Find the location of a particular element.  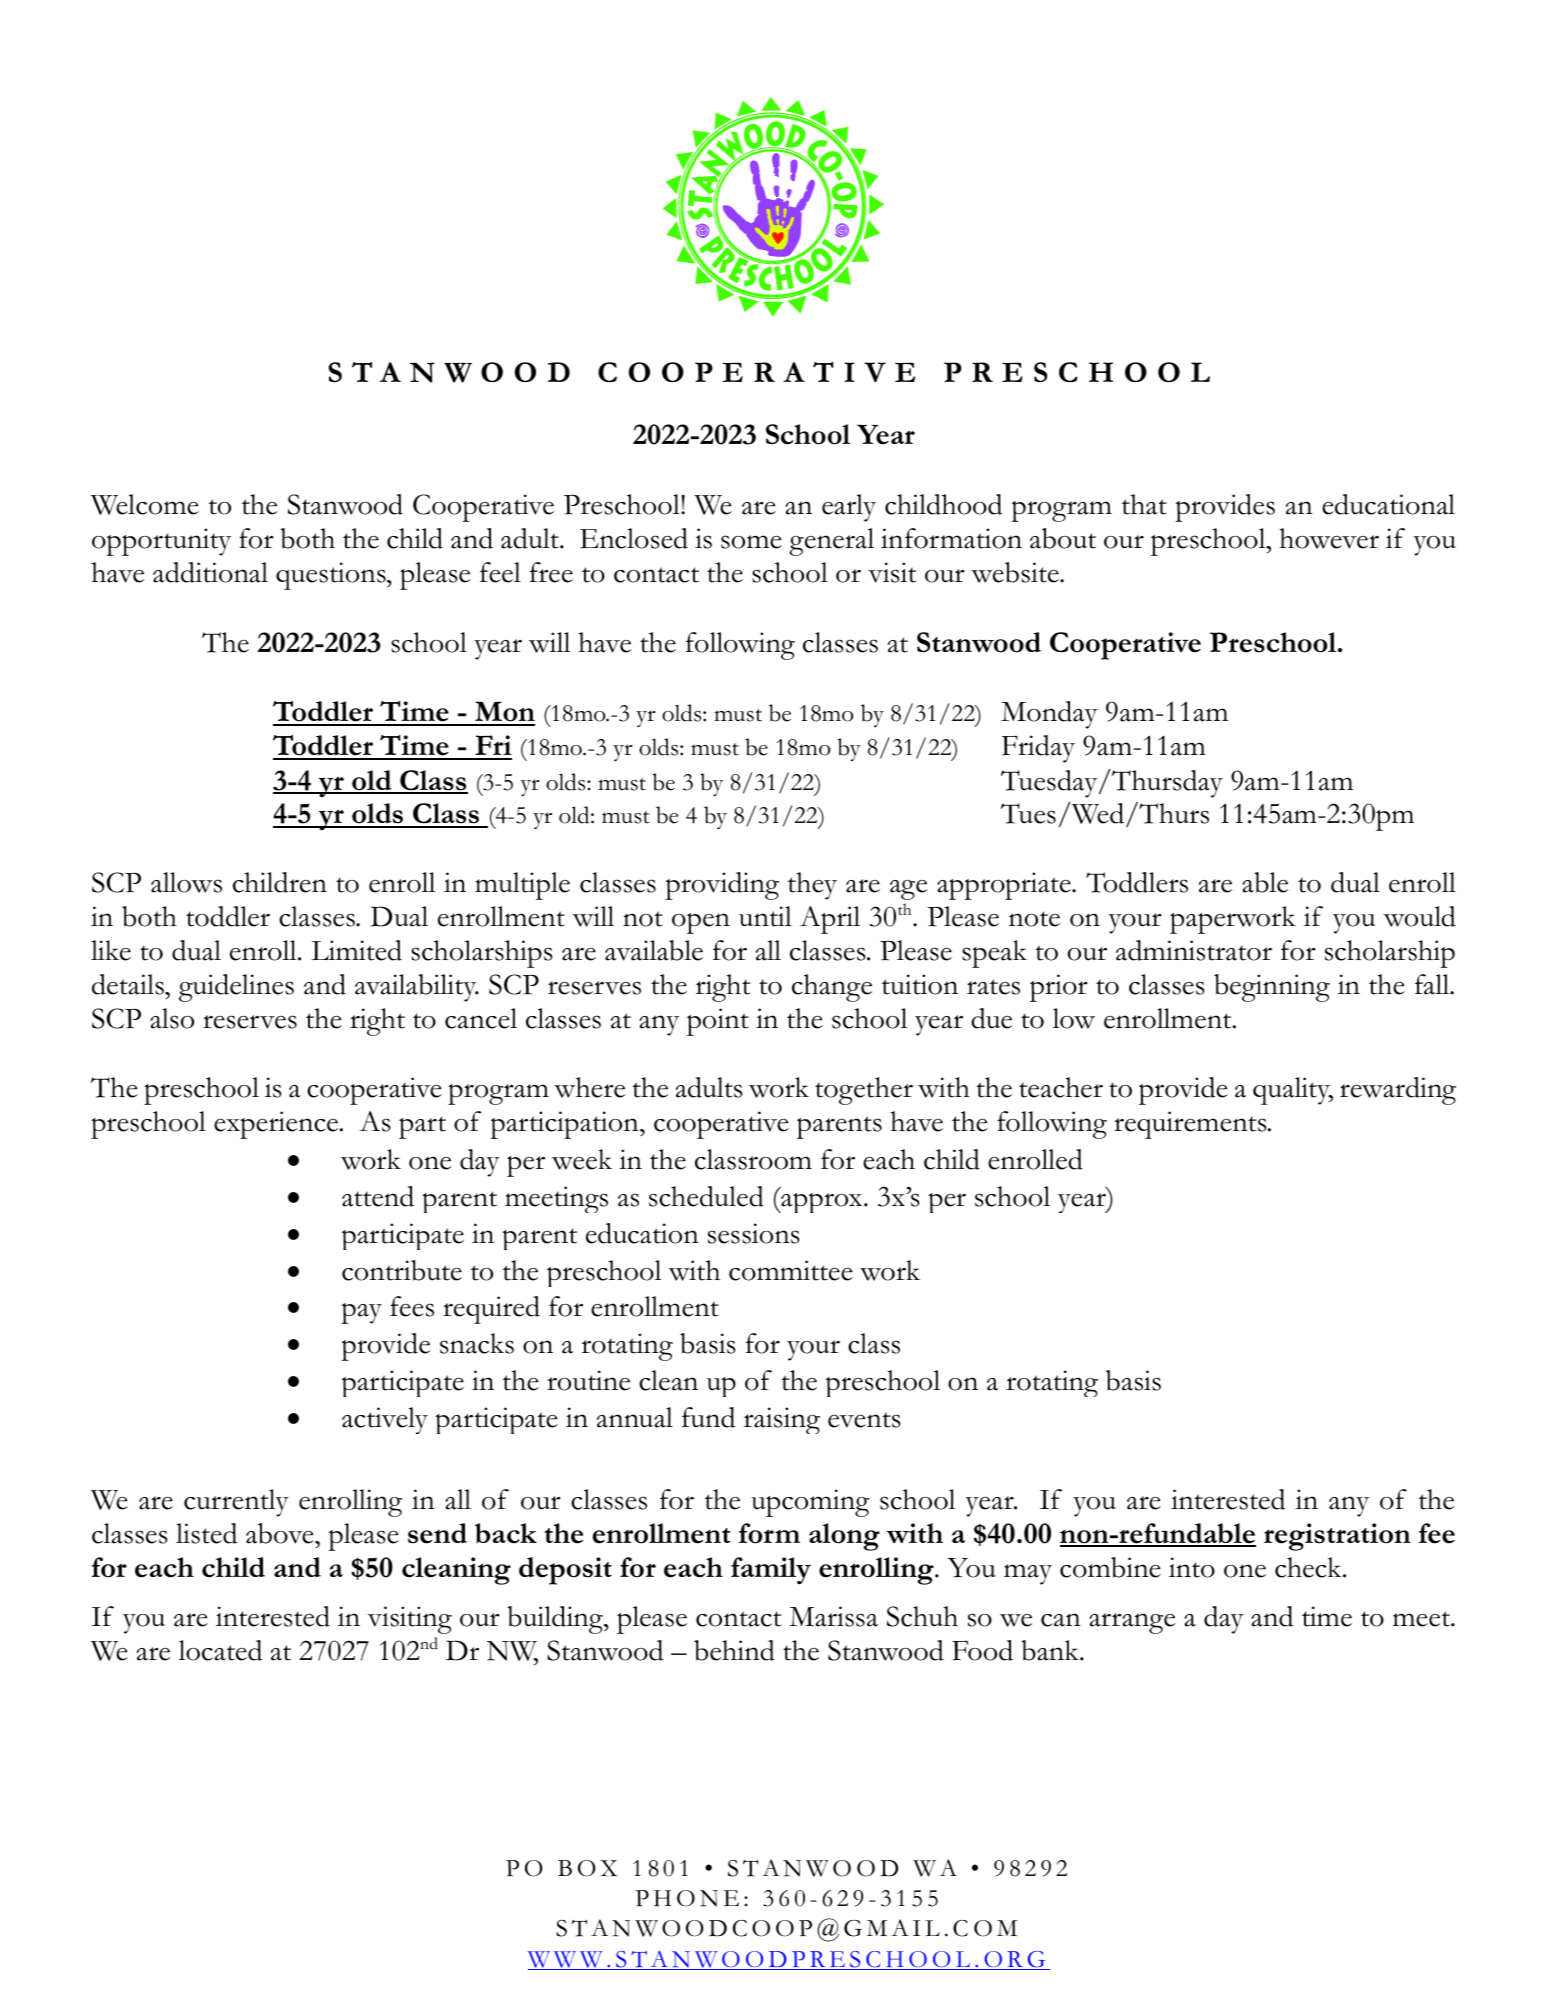

some is located at coordinates (751, 542).
